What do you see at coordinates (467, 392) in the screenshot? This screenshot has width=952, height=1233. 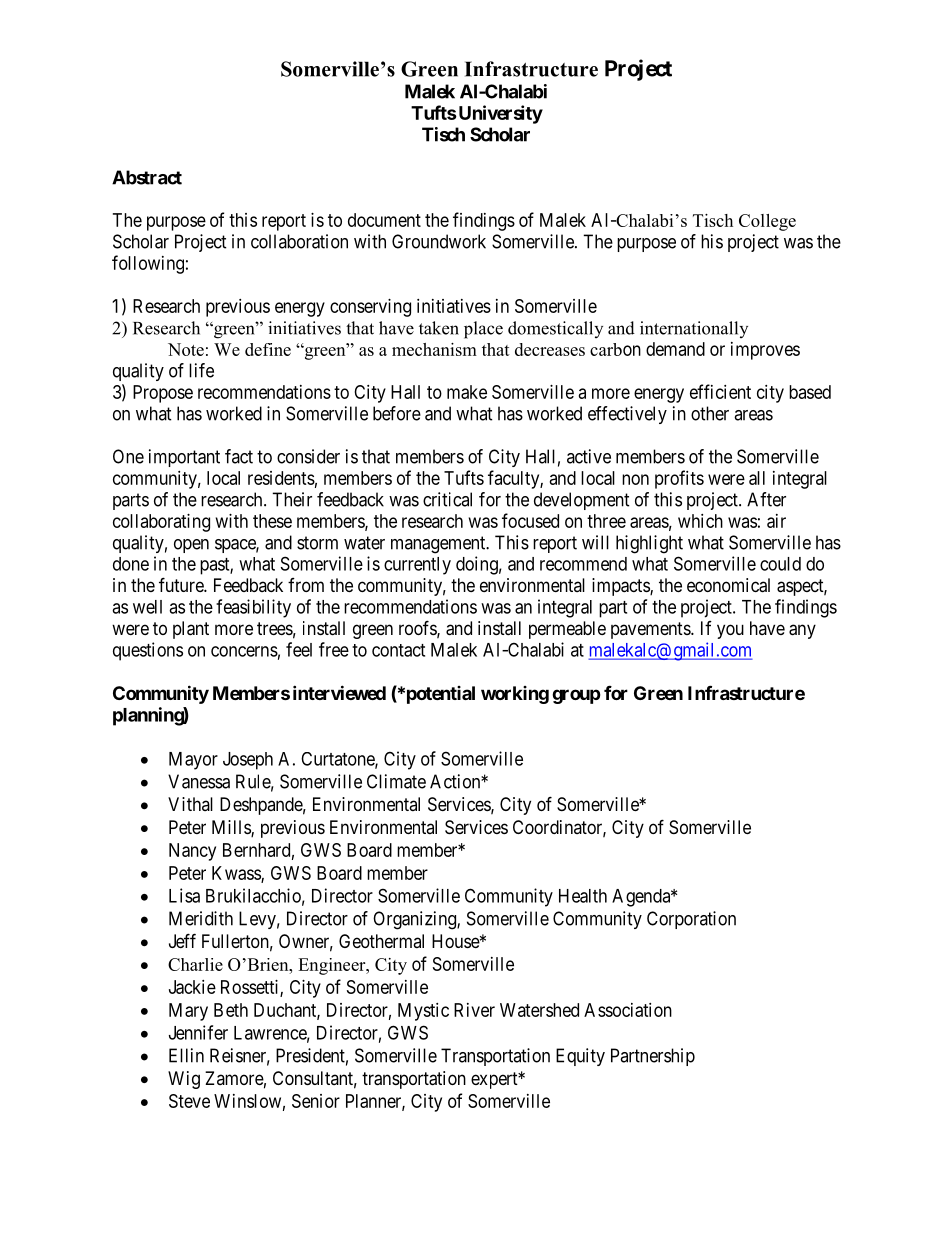 I see `make` at bounding box center [467, 392].
